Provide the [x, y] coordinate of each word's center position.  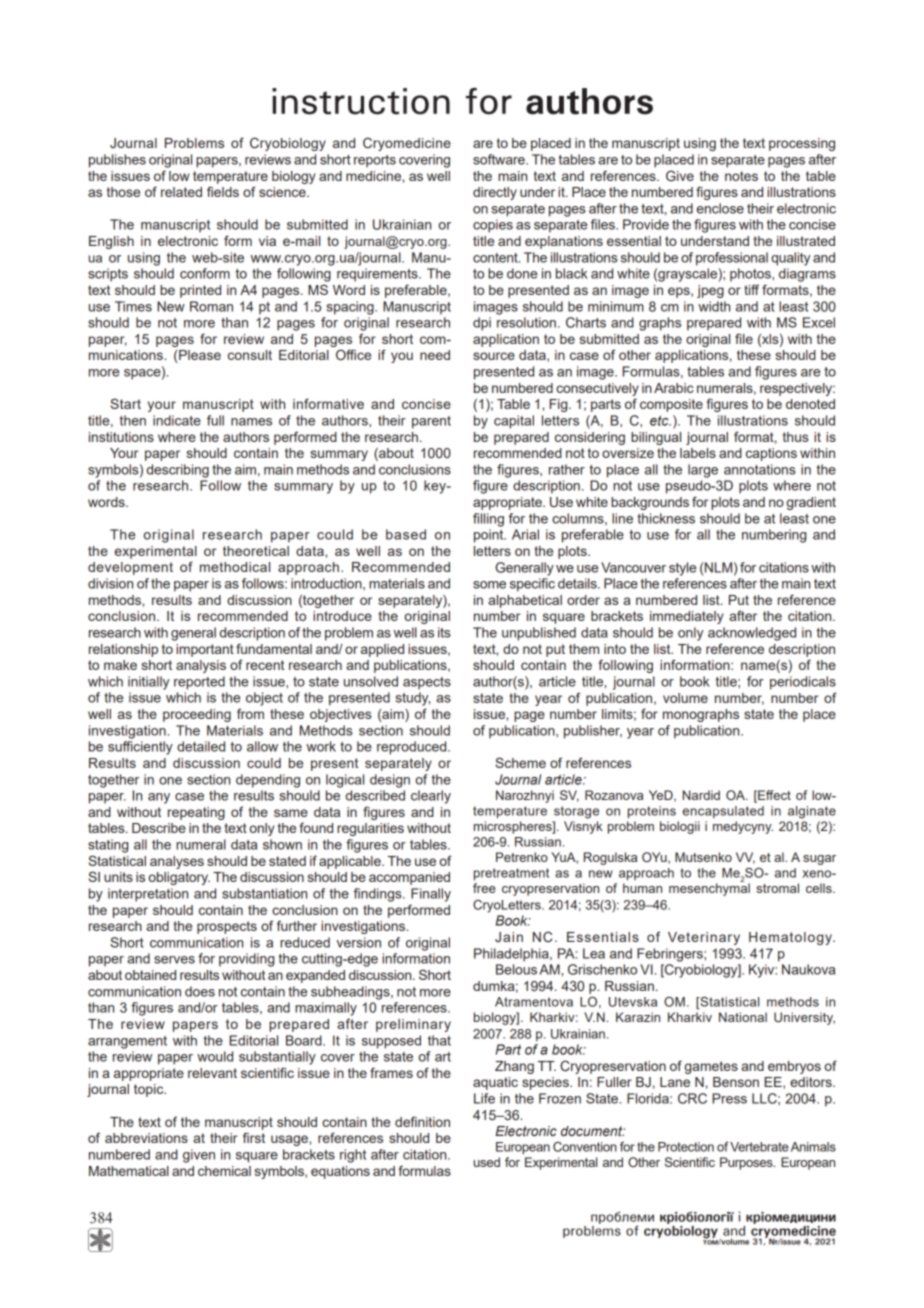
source [494, 356]
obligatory [179, 878]
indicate [177, 420]
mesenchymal [709, 888]
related [181, 192]
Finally [431, 895]
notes [741, 176]
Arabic [673, 388]
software [500, 159]
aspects [427, 683]
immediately [686, 617]
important [205, 650]
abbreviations [146, 1138]
